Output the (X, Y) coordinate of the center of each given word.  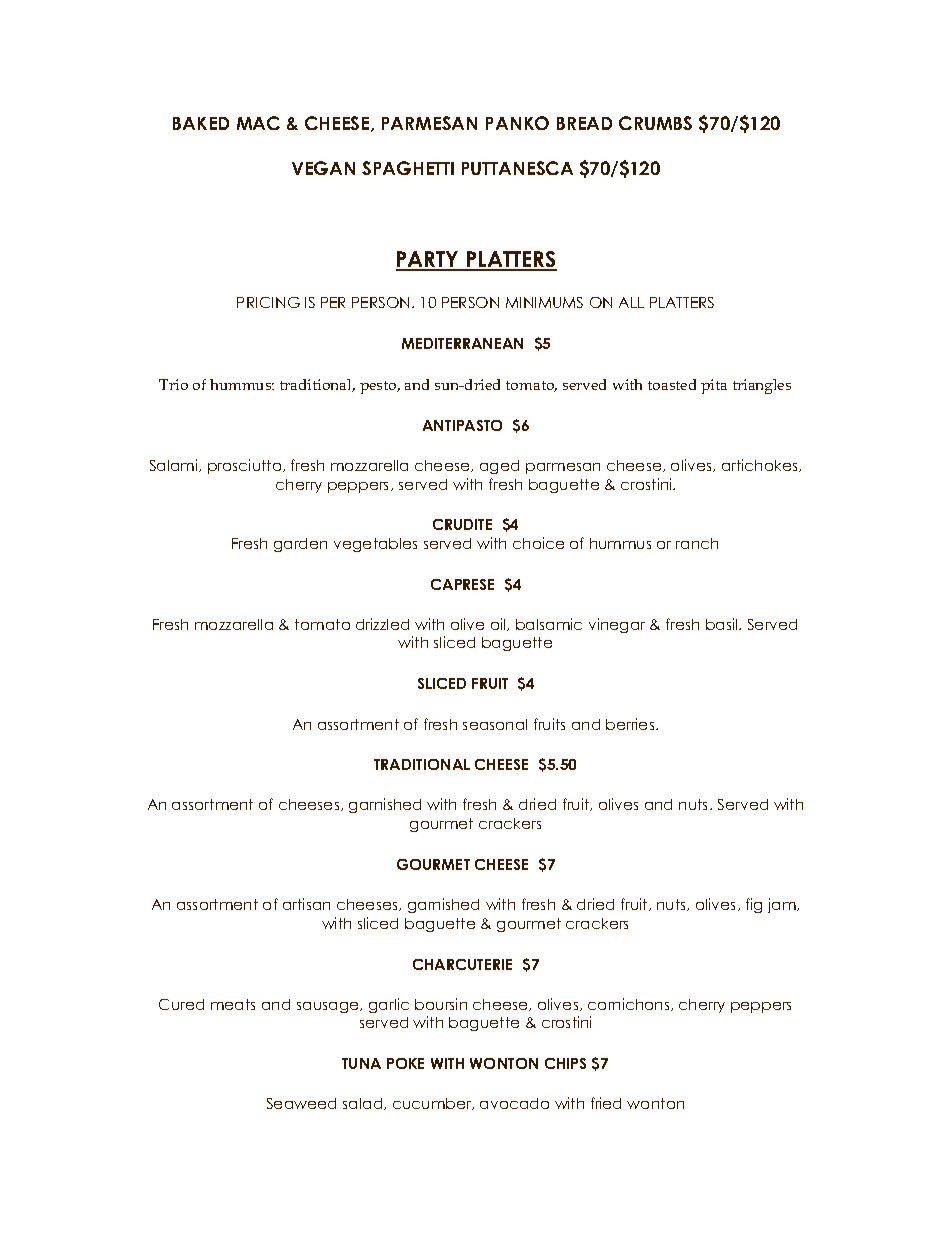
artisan (306, 904)
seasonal (495, 724)
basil (723, 624)
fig (754, 905)
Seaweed (301, 1103)
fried (606, 1103)
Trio (173, 384)
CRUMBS (655, 123)
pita (714, 386)
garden (300, 545)
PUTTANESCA (517, 168)
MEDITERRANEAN (462, 343)
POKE (405, 1063)
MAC (258, 123)
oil (499, 624)
